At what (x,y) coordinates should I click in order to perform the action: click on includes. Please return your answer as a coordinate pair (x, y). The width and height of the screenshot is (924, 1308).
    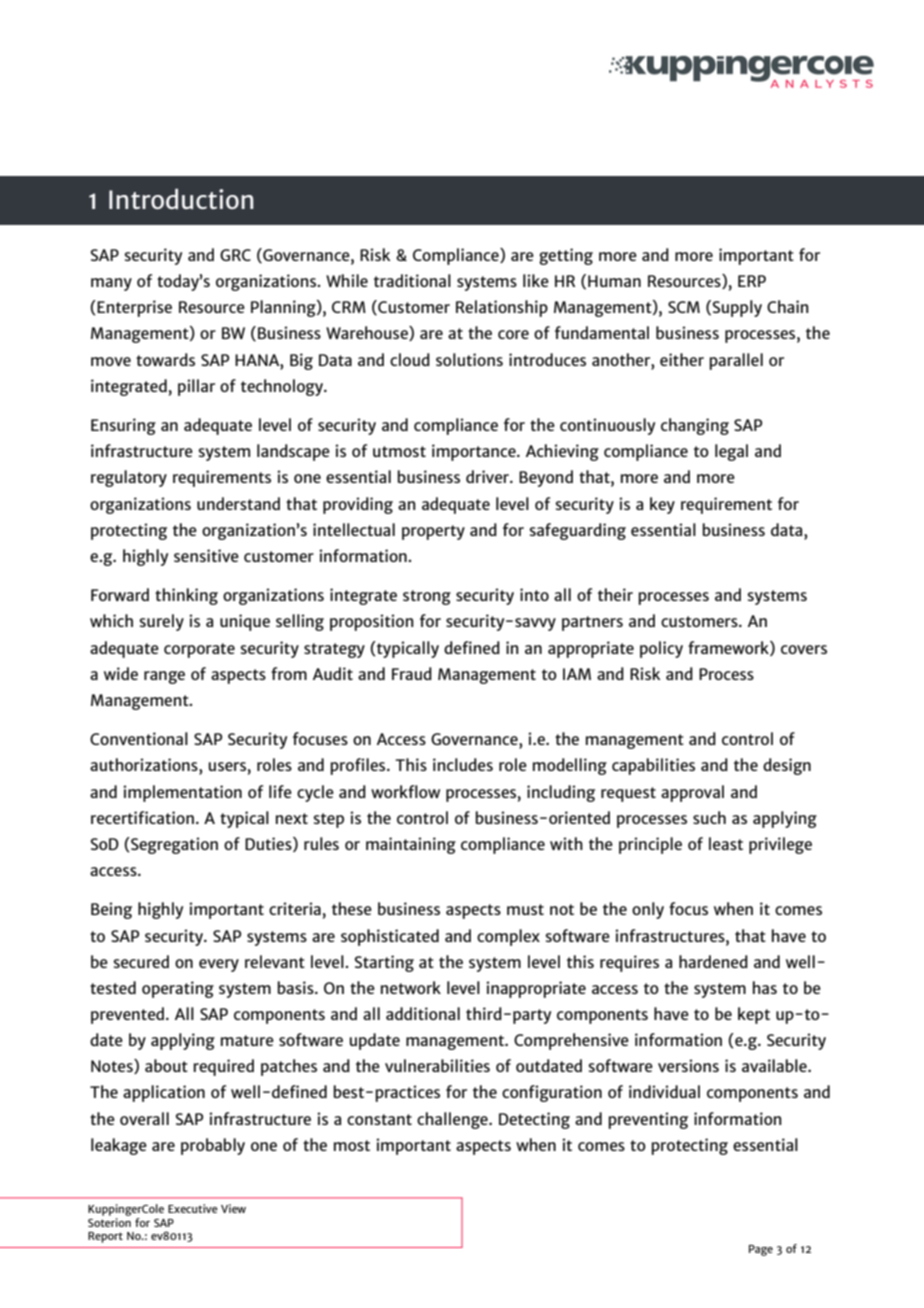
    Looking at the image, I should click on (463, 764).
